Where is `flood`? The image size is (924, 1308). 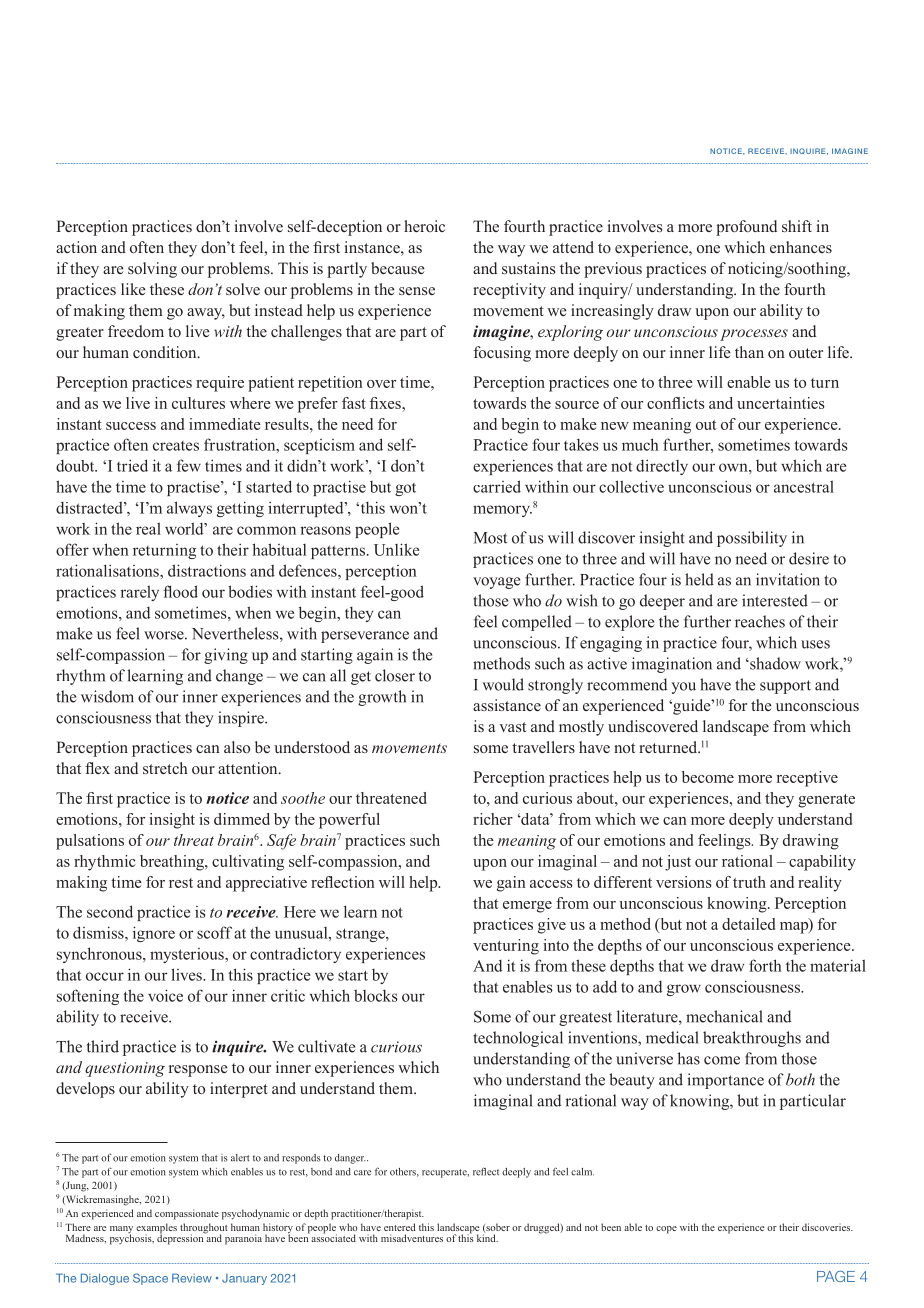
flood is located at coordinates (180, 591).
